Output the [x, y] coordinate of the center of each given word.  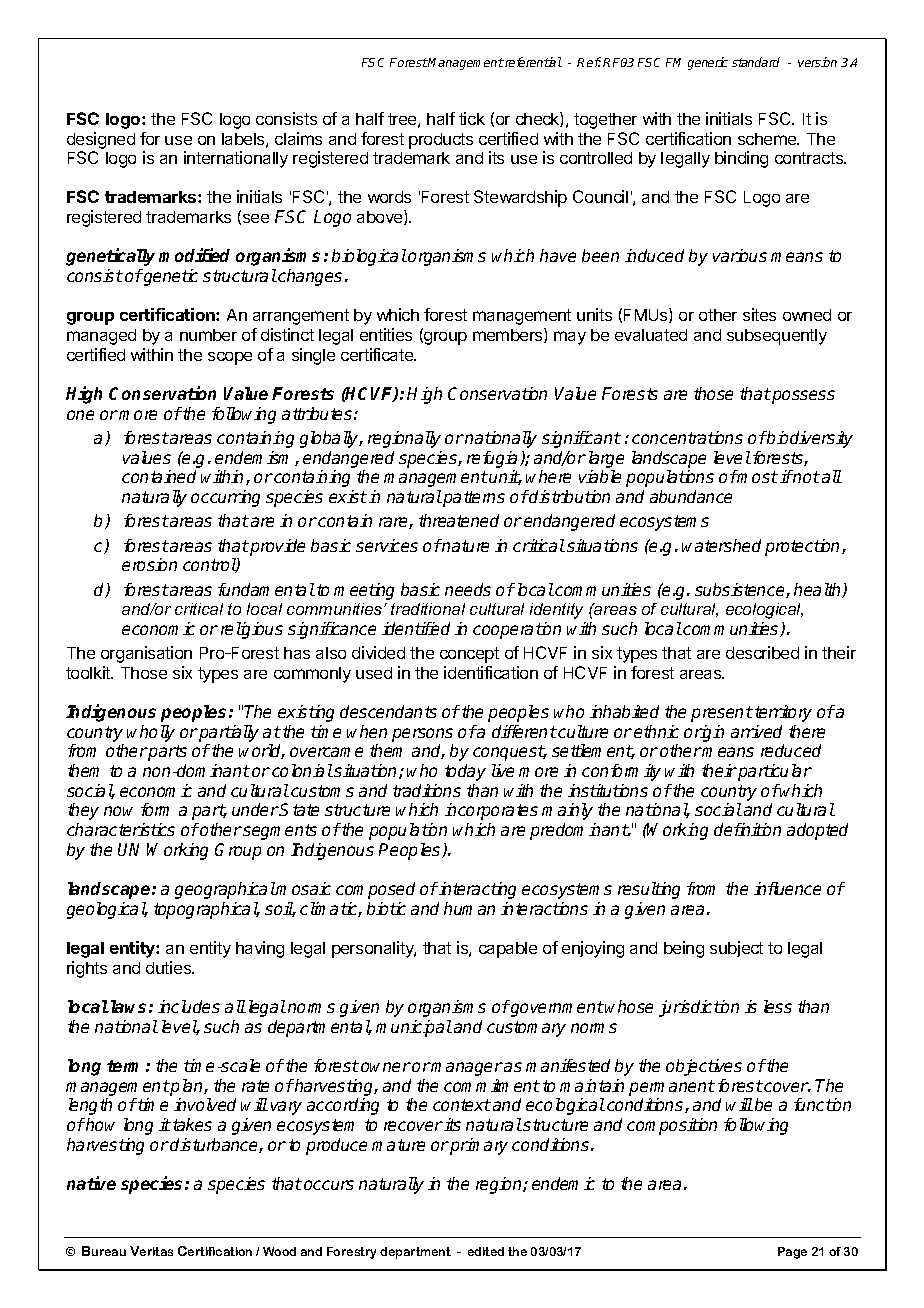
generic [708, 63]
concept [469, 655]
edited [486, 1251]
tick [472, 118]
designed [101, 140]
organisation [146, 654]
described [762, 652]
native [91, 1183]
